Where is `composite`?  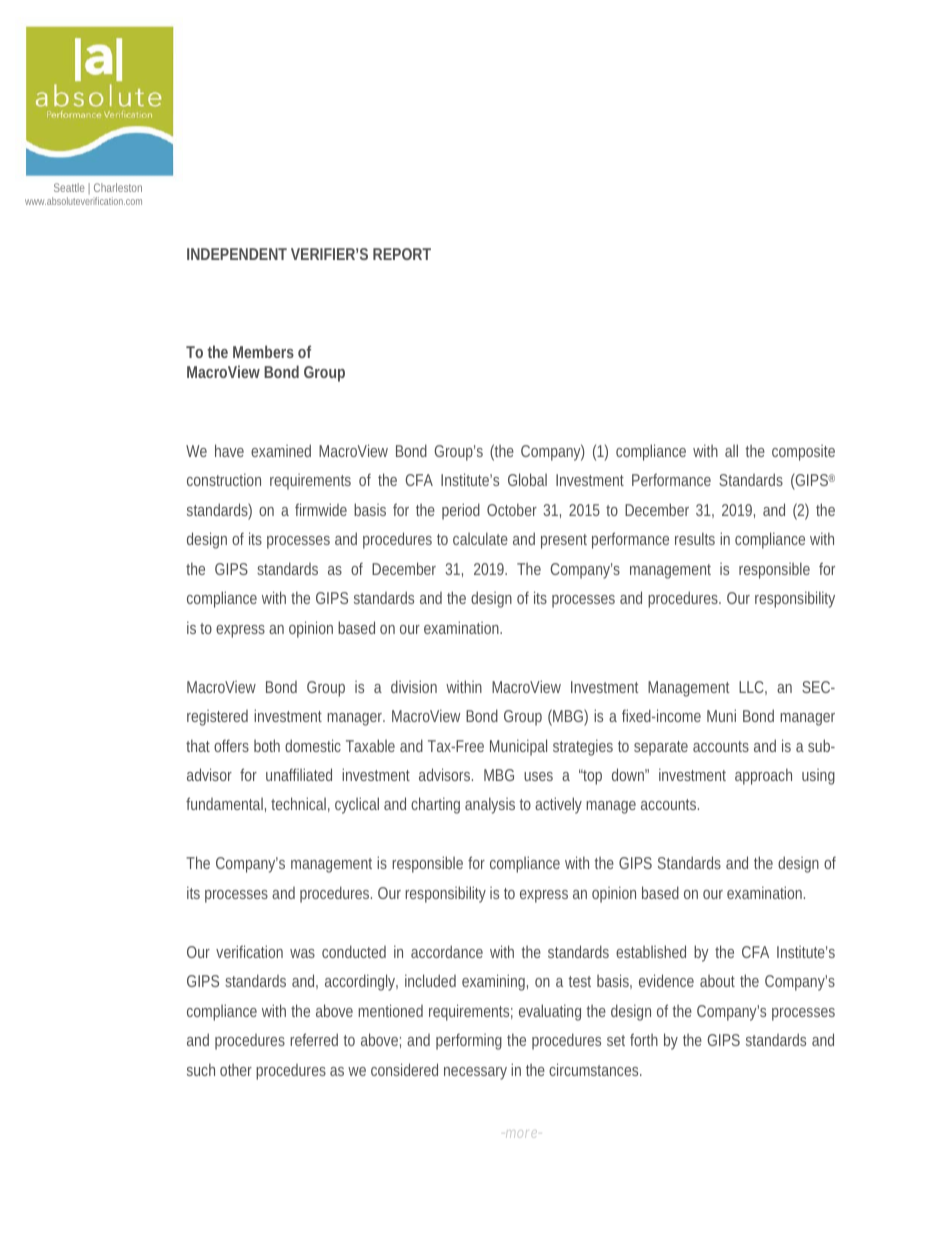 composite is located at coordinates (803, 453).
